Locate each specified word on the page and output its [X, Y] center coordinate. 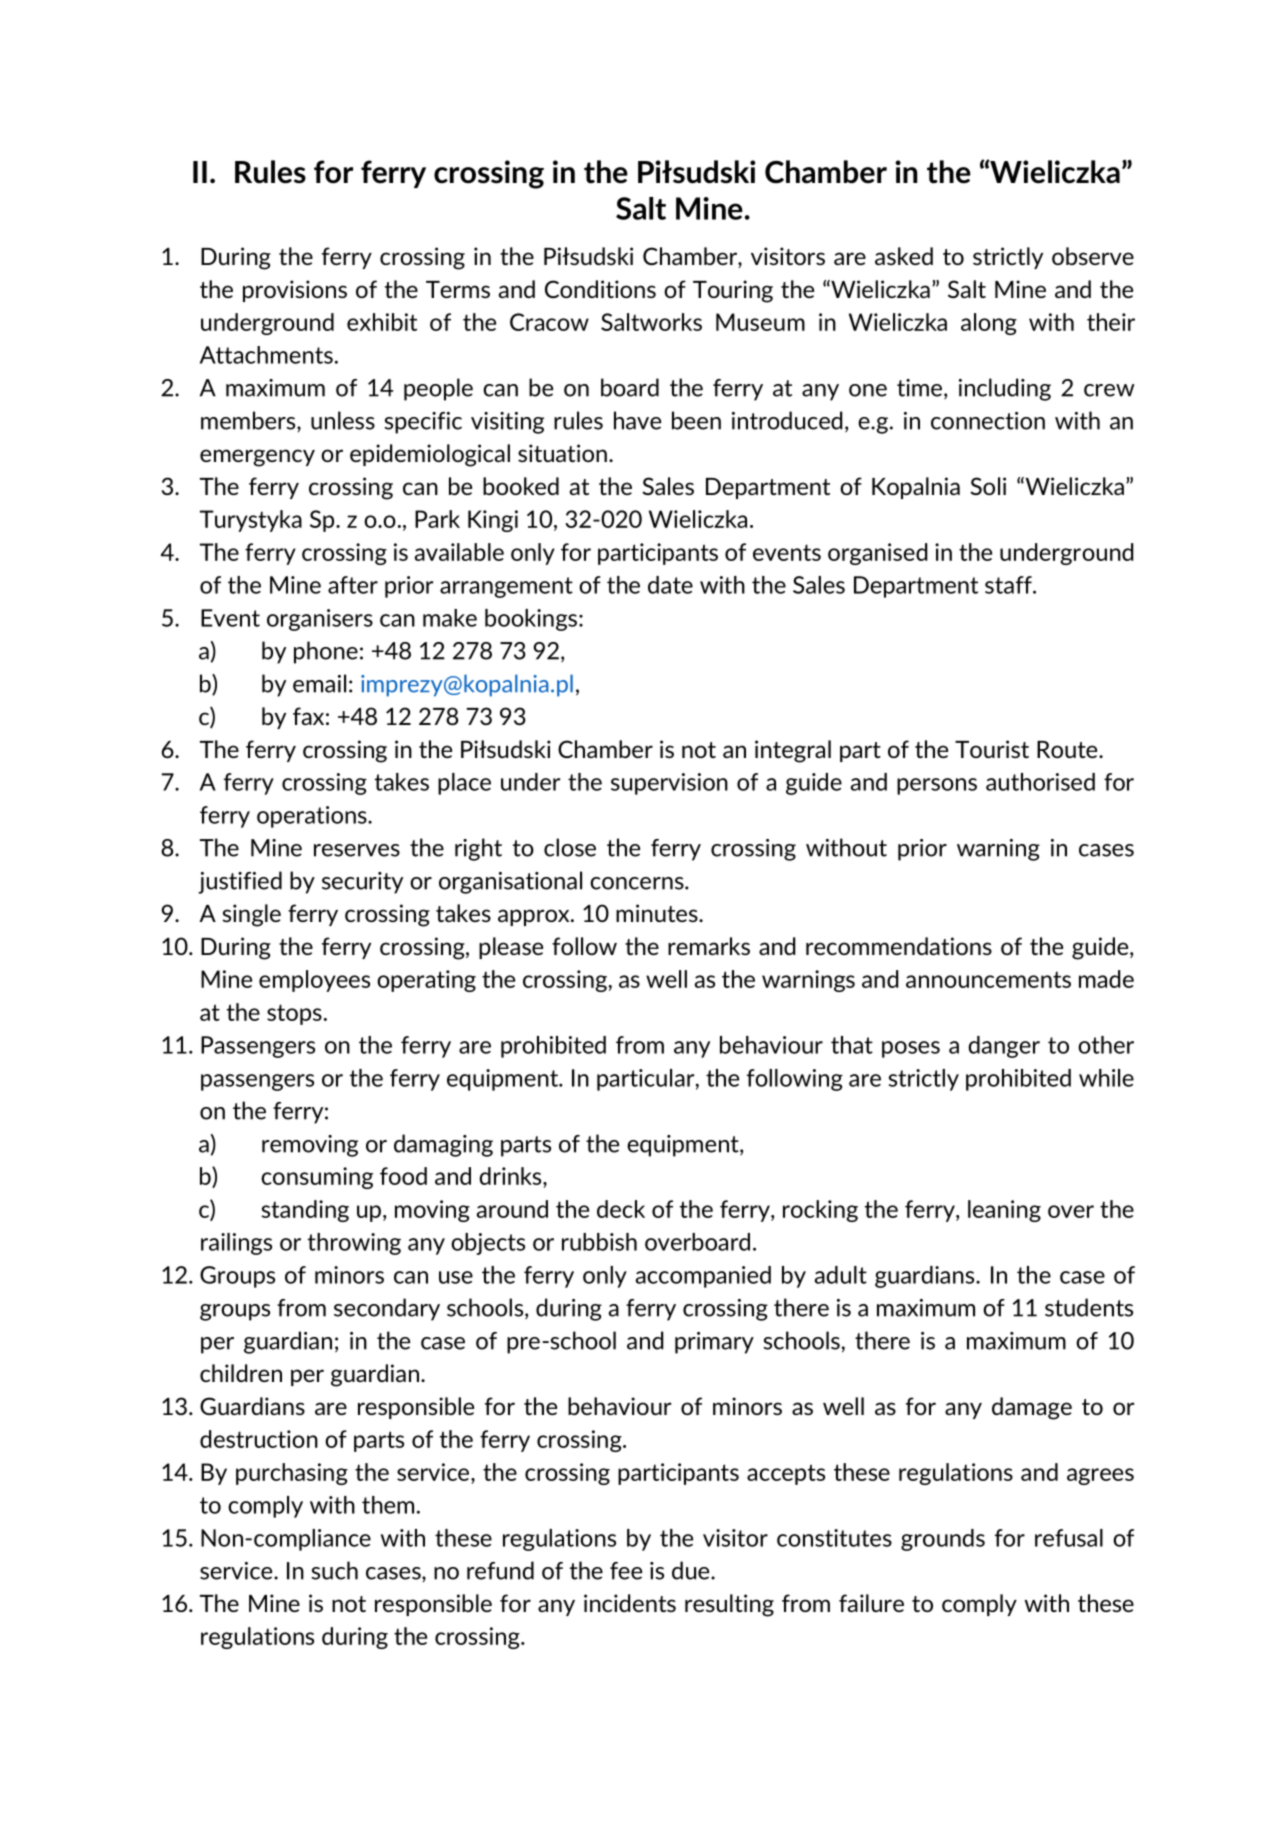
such [335, 1570]
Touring [733, 291]
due [692, 1570]
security [362, 883]
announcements [988, 979]
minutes [658, 913]
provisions [295, 291]
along [989, 324]
